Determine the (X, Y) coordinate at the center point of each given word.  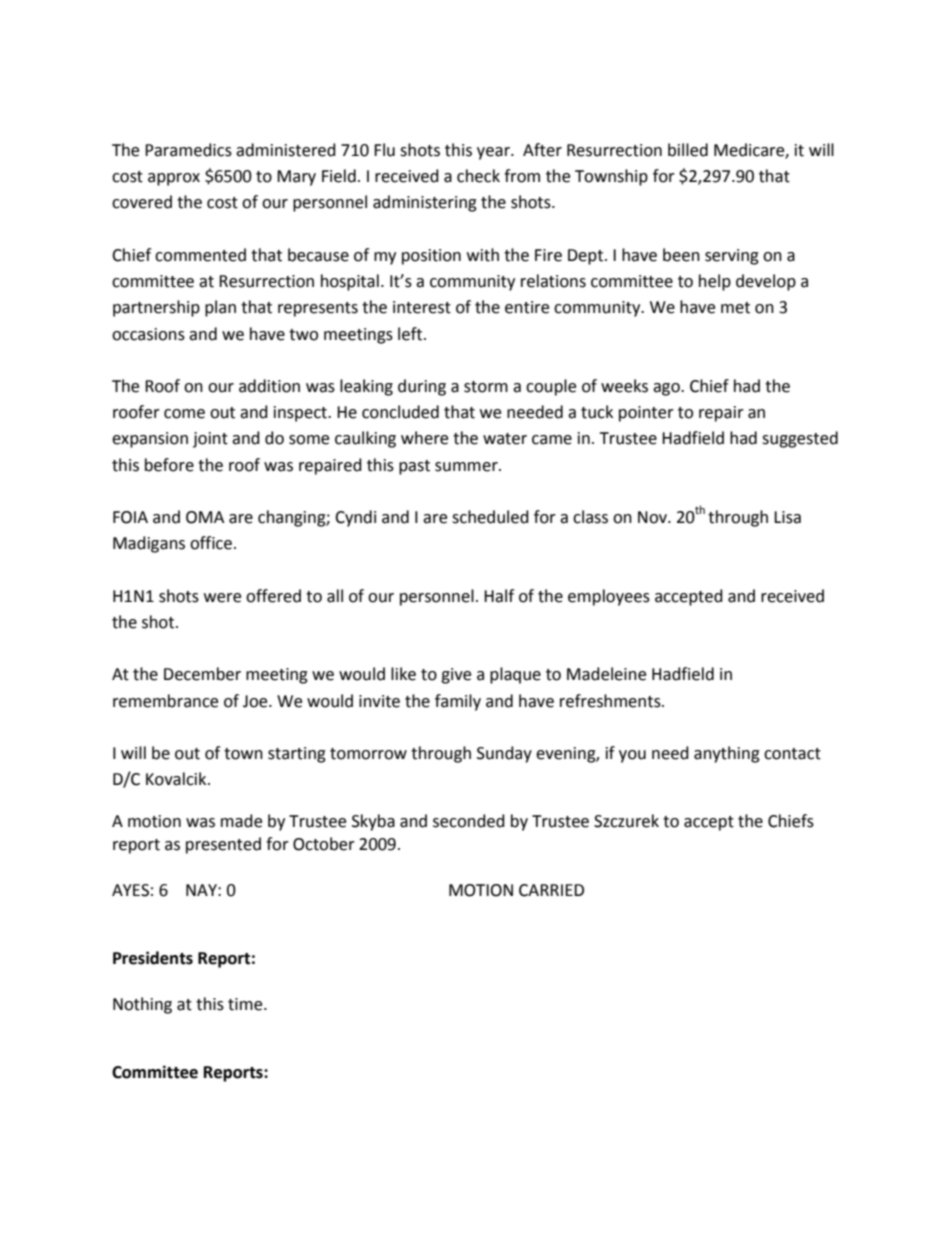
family (458, 702)
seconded (469, 821)
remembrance (165, 701)
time (246, 1004)
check (478, 176)
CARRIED (551, 890)
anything (727, 754)
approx (174, 179)
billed (688, 150)
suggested (800, 439)
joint (210, 440)
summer (467, 467)
